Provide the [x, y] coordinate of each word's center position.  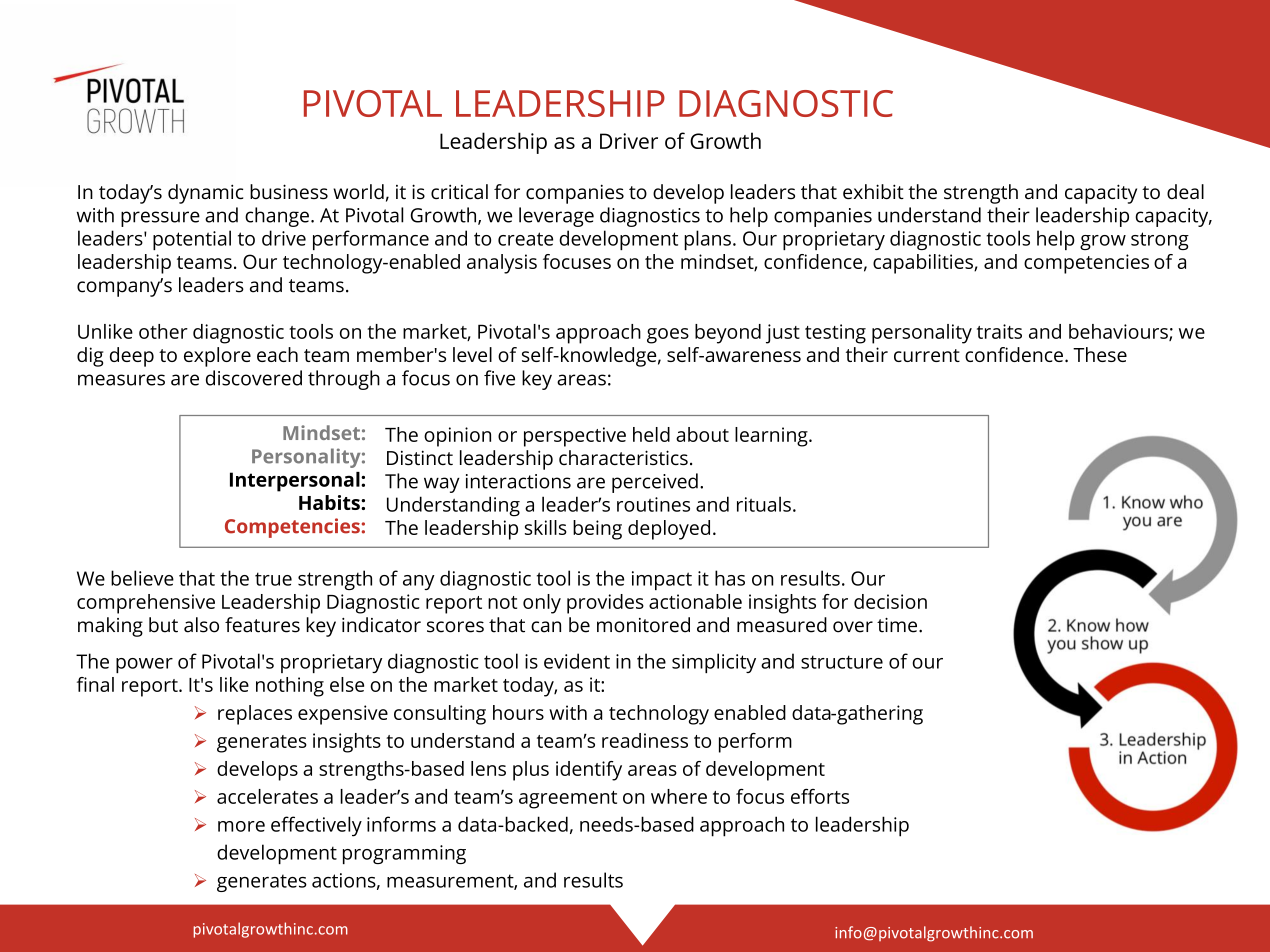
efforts [820, 796]
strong [1160, 241]
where [679, 796]
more [241, 826]
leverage [556, 217]
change [277, 217]
